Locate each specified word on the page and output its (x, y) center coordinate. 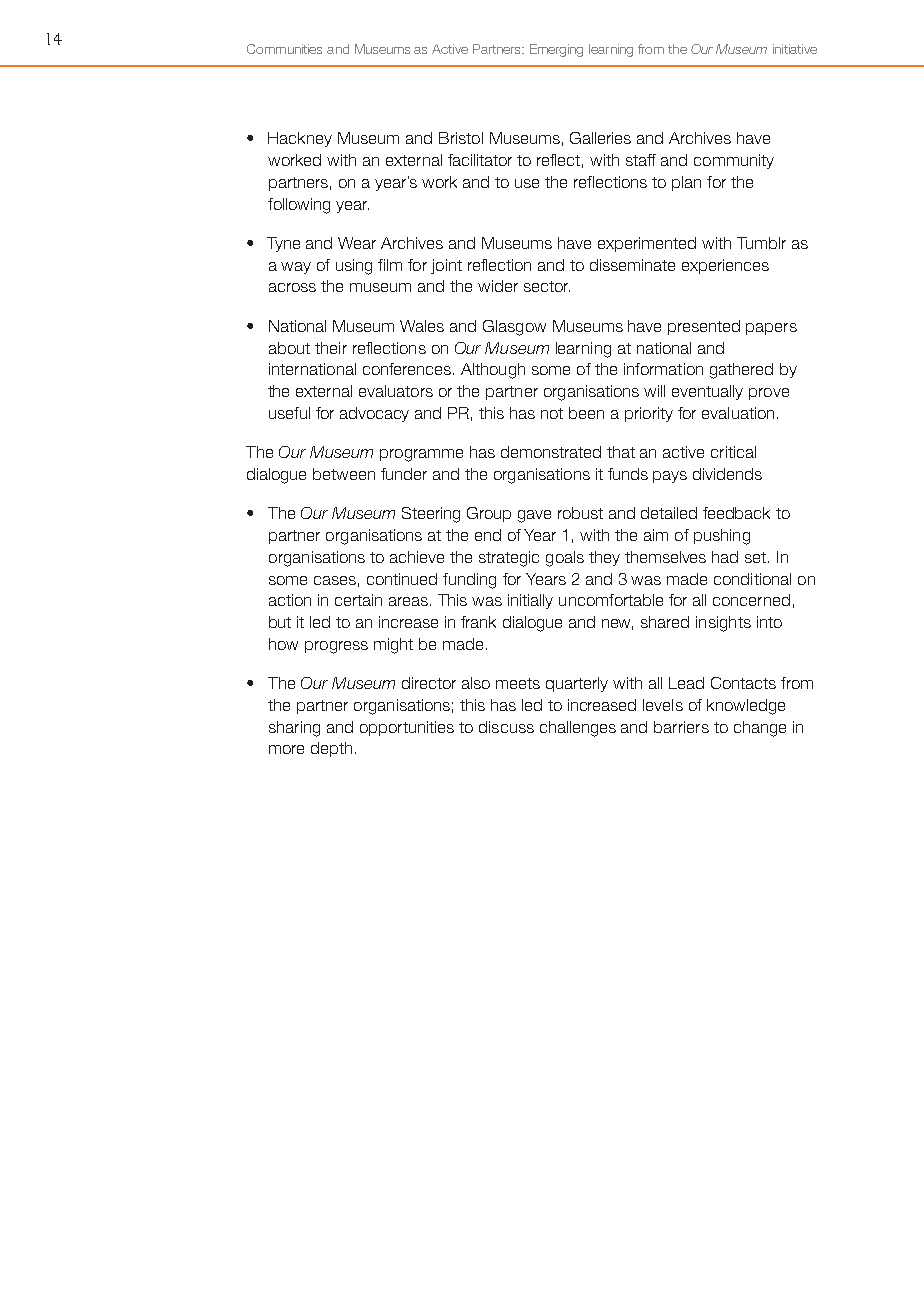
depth (331, 749)
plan (686, 183)
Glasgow (514, 328)
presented (704, 327)
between (344, 474)
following (299, 206)
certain (358, 600)
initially (530, 601)
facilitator (480, 160)
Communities (284, 49)
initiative (795, 49)
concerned (751, 600)
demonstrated (551, 452)
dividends (727, 474)
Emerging (556, 50)
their (331, 348)
